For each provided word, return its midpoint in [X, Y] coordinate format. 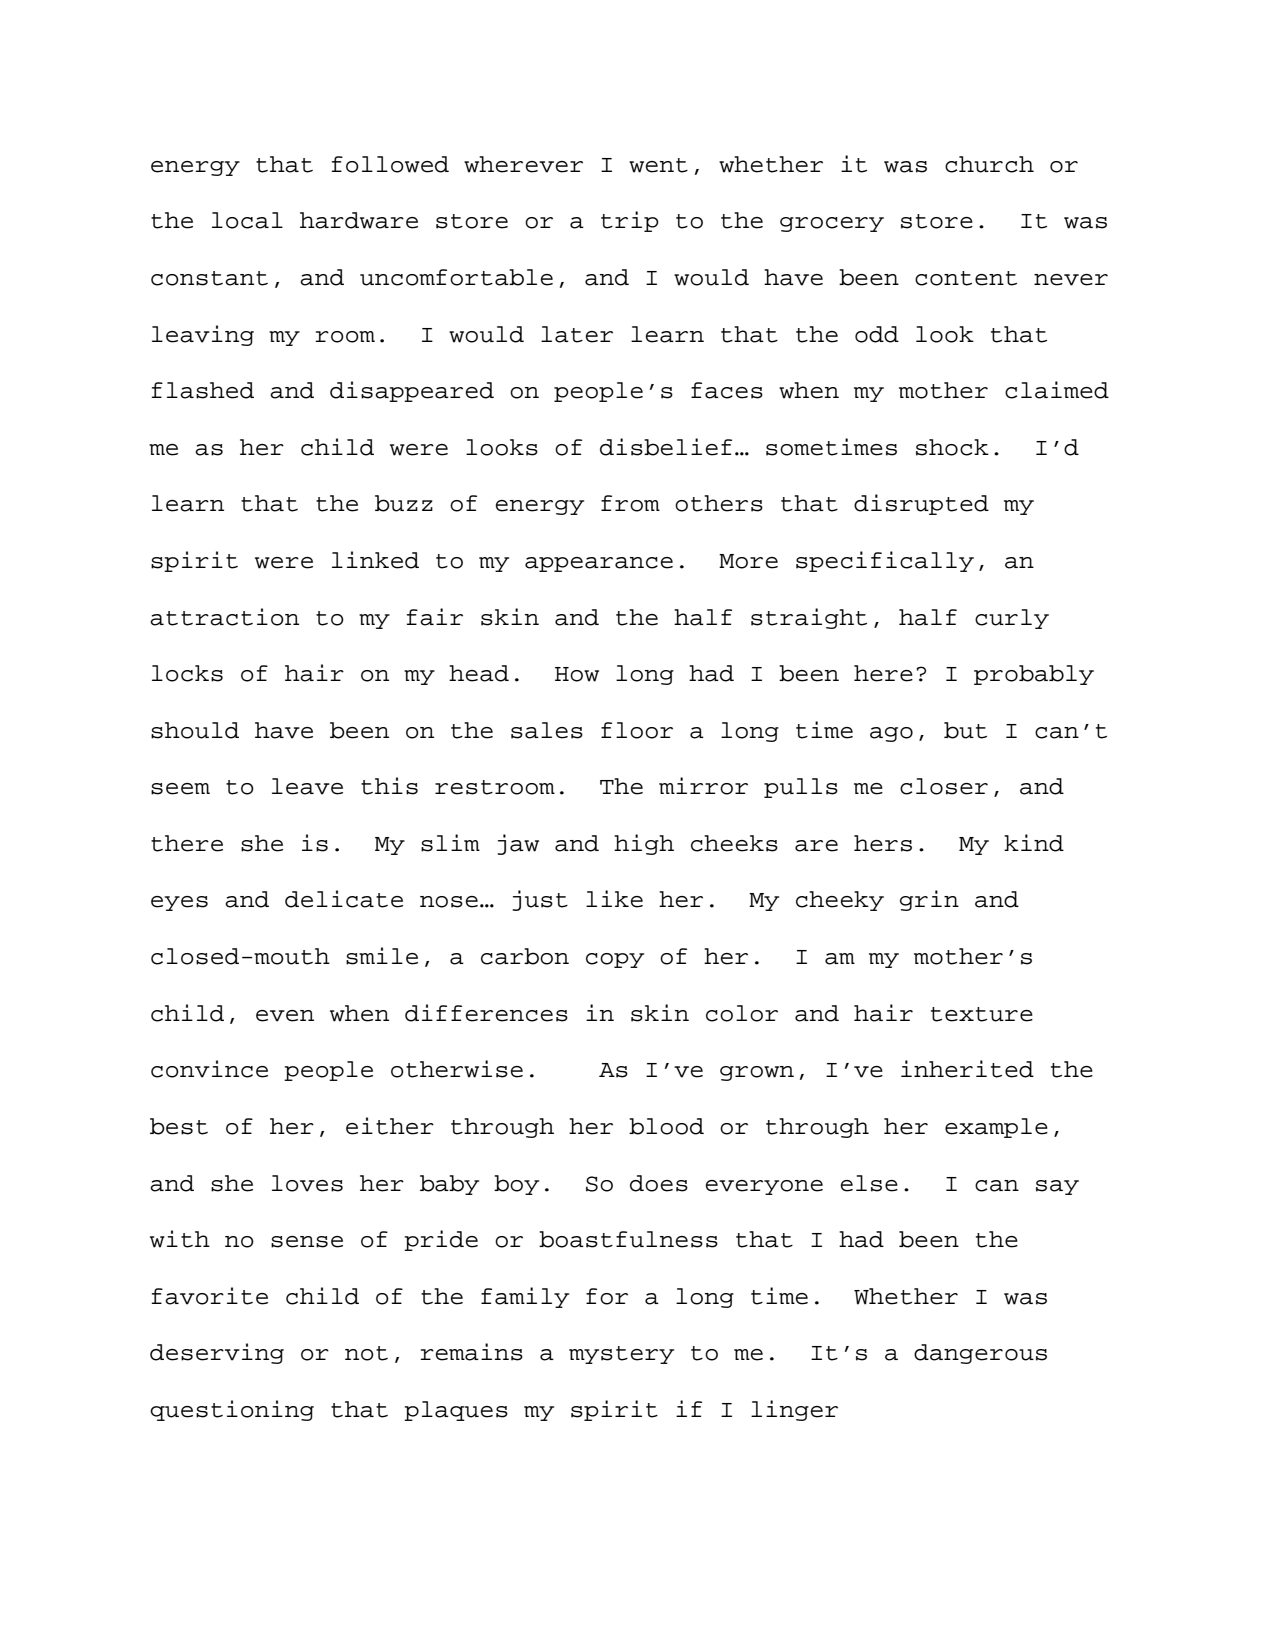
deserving [217, 1353]
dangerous [980, 1354]
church [989, 164]
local [247, 220]
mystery [621, 1355]
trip [630, 221]
